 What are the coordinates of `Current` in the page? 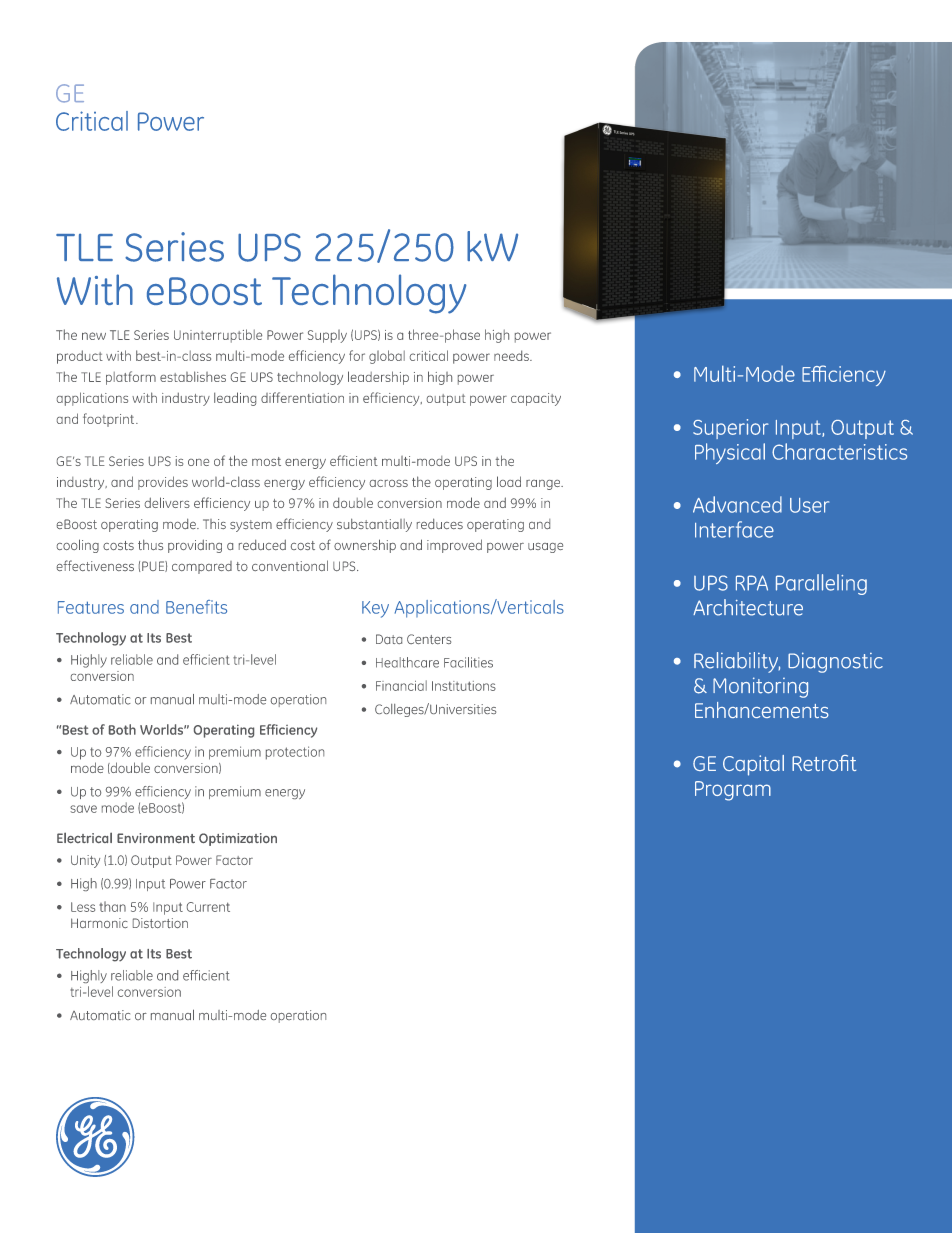 It's located at (208, 907).
